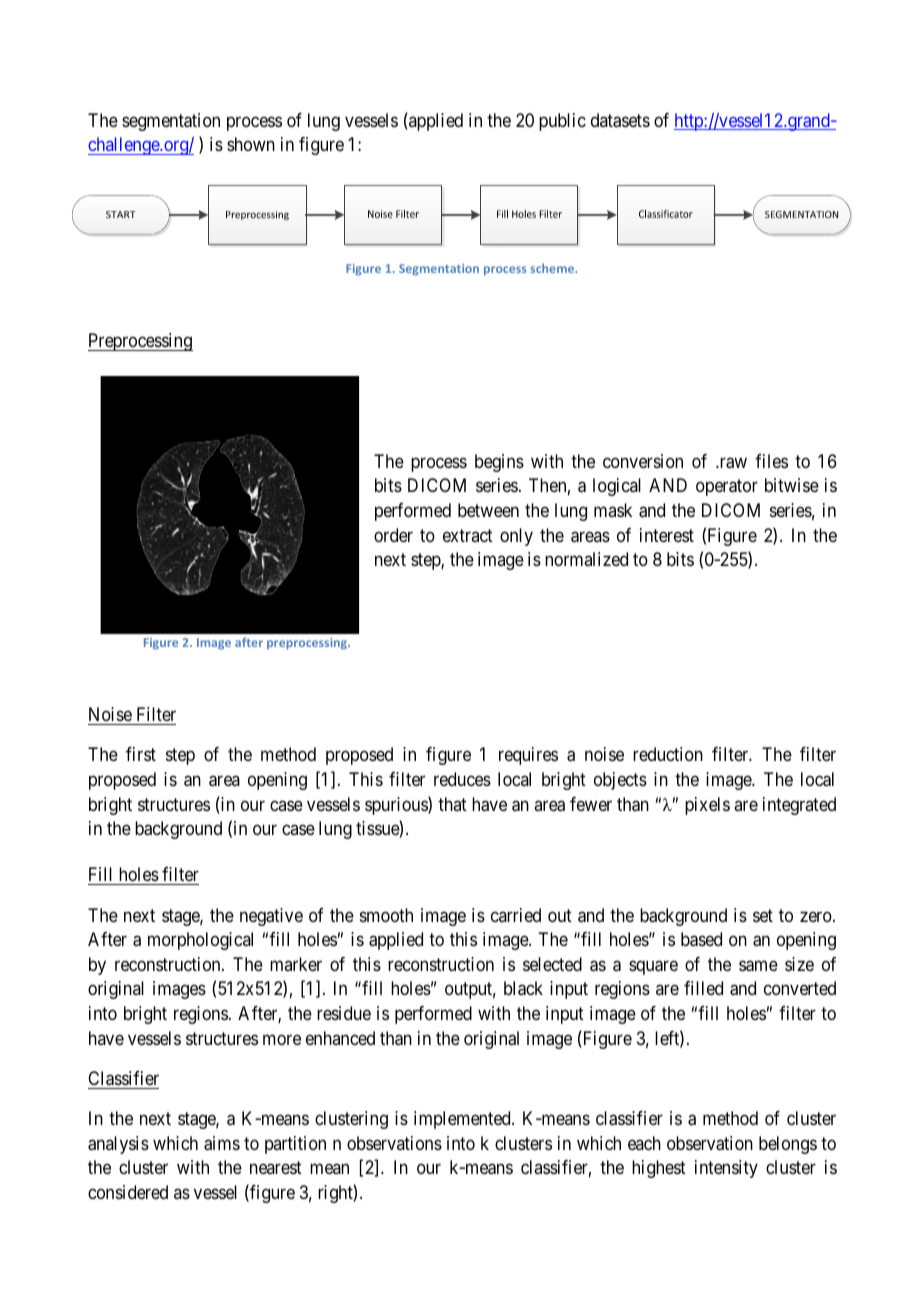  Describe the element at coordinates (667, 535) in the screenshot. I see `interest` at that location.
